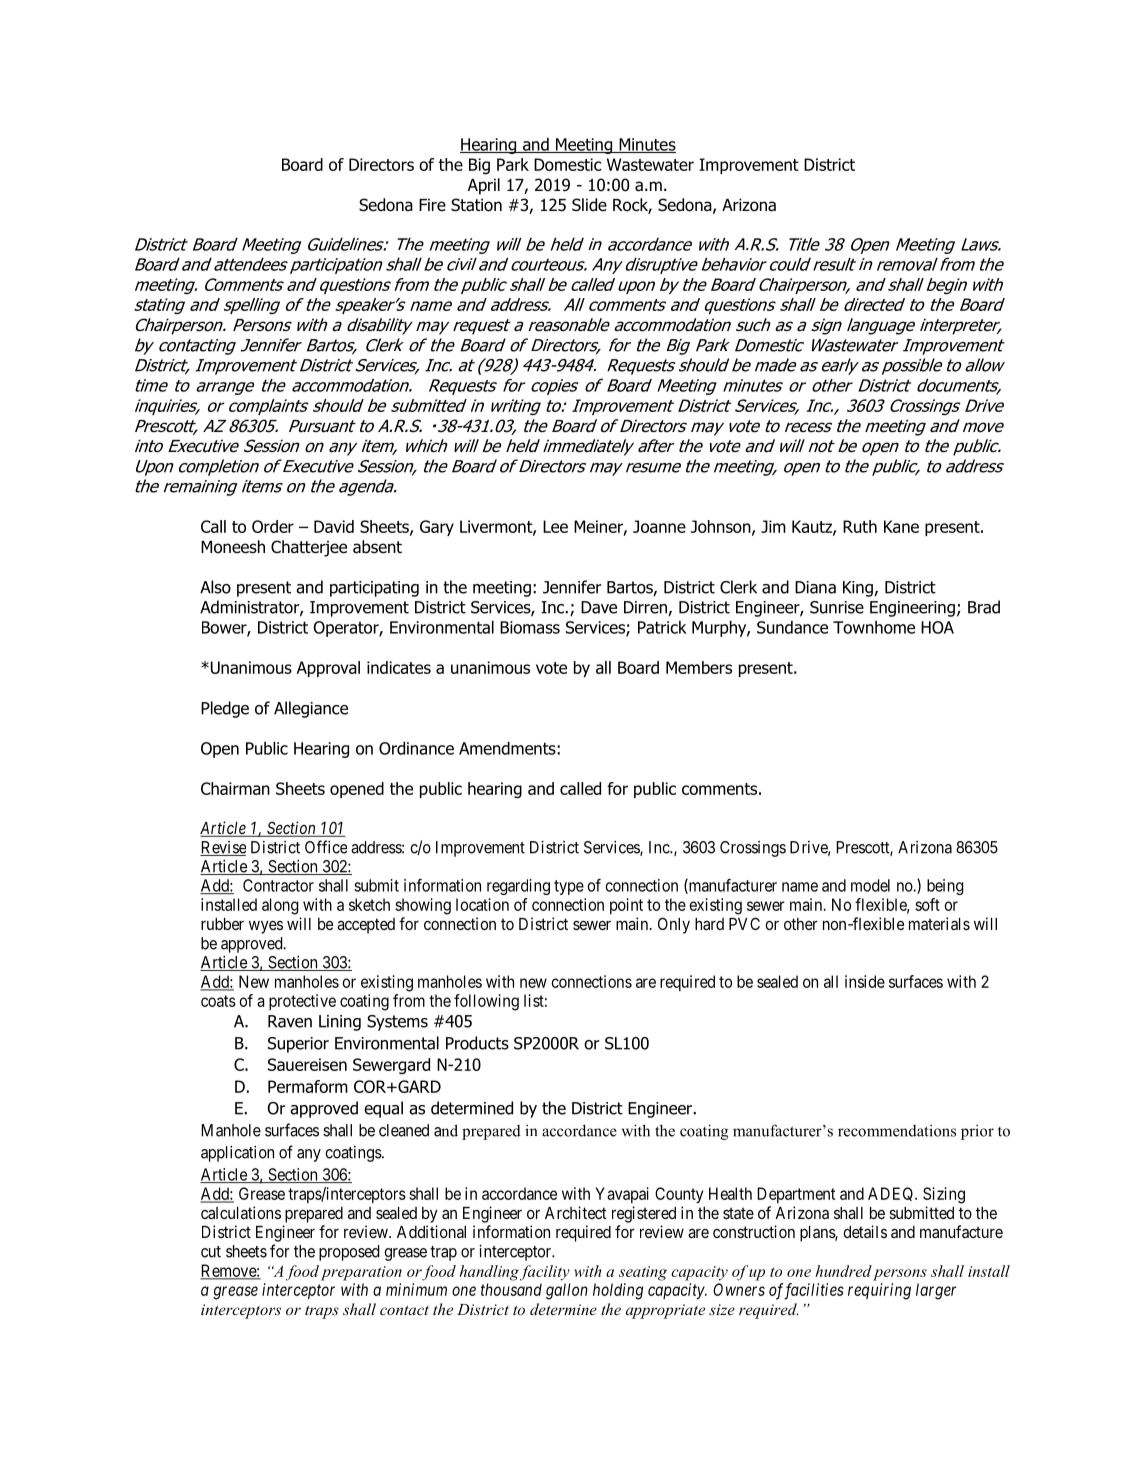 The width and height of the image is (1136, 1470). Describe the element at coordinates (879, 1291) in the image. I see `requiring` at that location.
